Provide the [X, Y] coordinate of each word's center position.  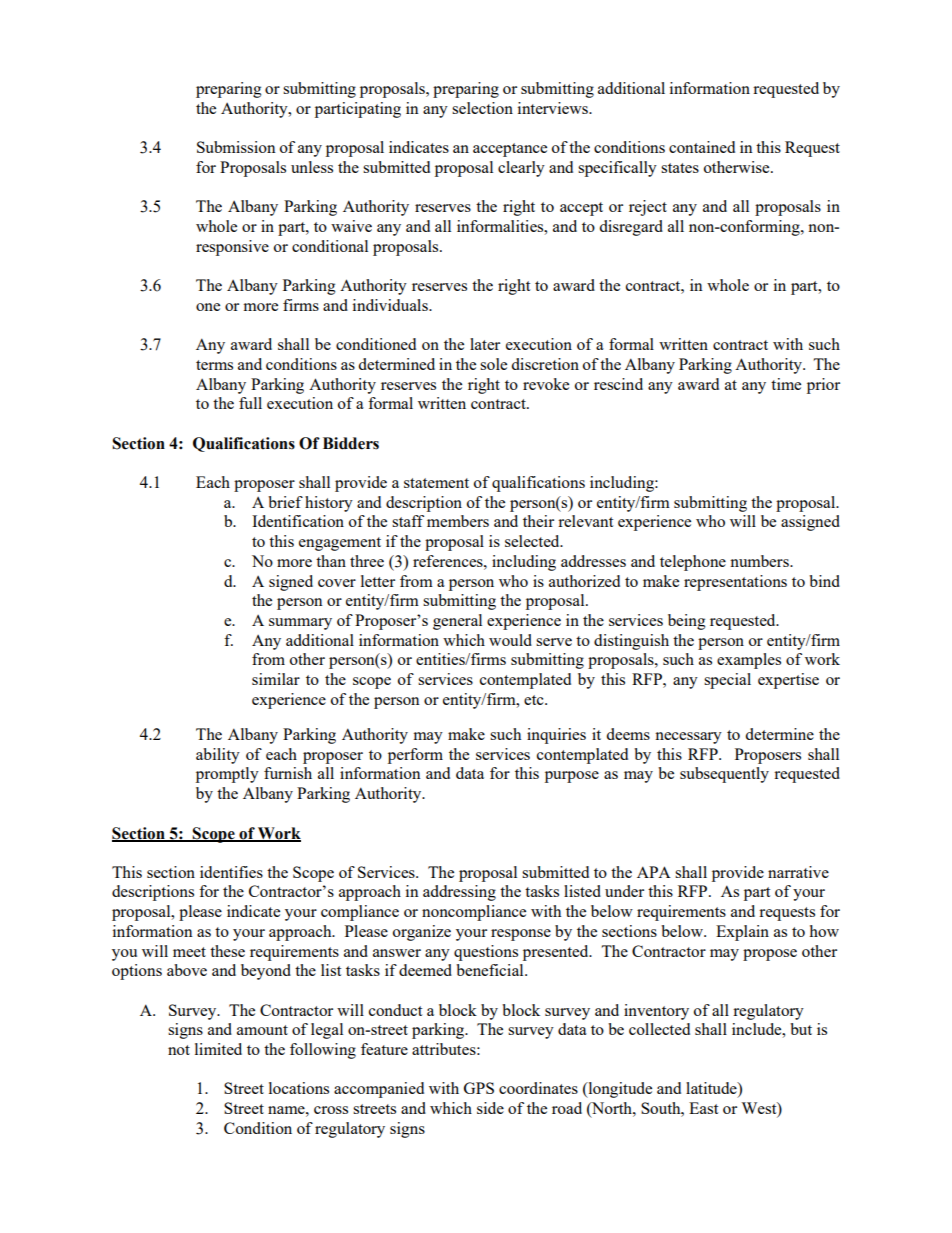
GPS [479, 1088]
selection [482, 108]
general [457, 622]
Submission [236, 147]
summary [300, 624]
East [703, 1108]
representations [735, 583]
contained [702, 147]
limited [218, 1049]
